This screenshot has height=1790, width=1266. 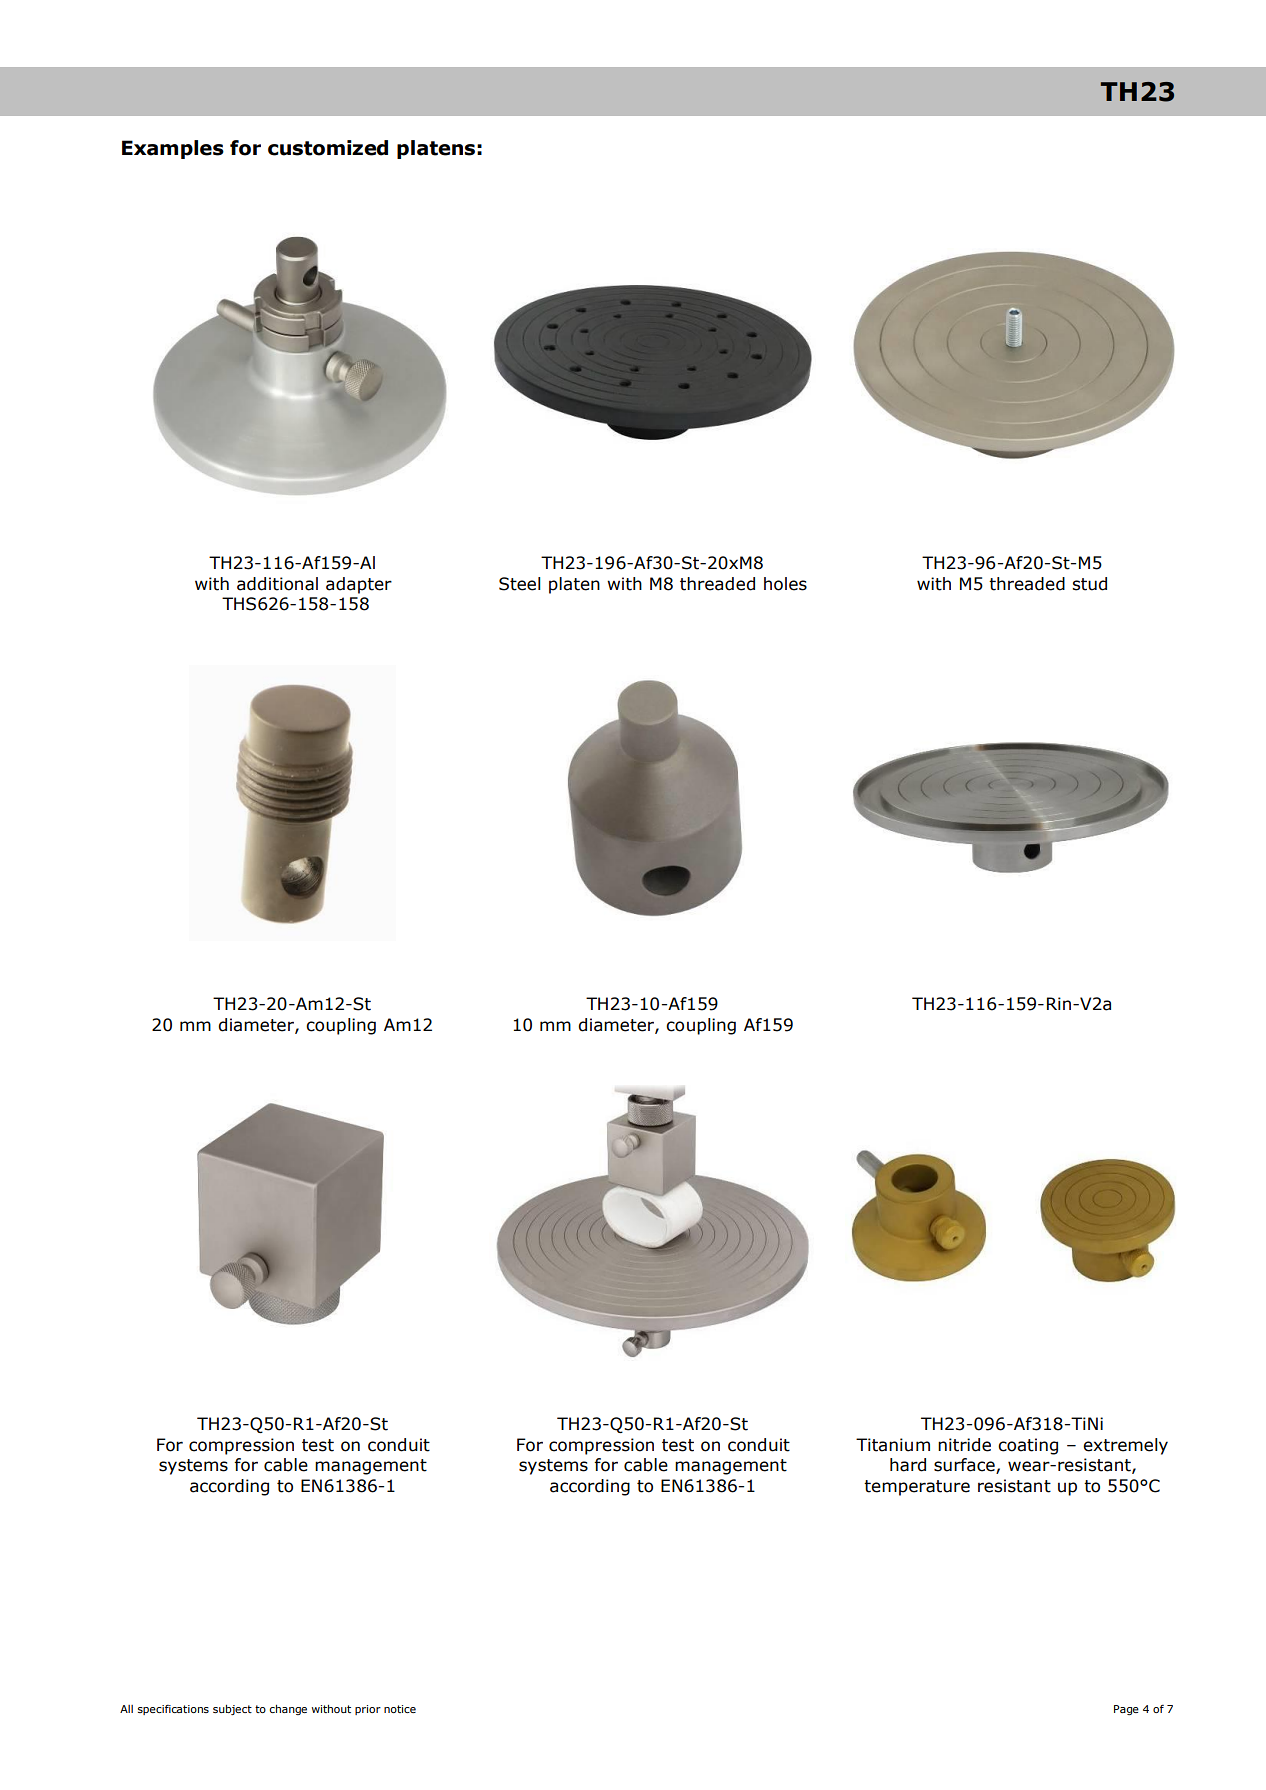 I want to click on Steel, so click(x=520, y=584).
